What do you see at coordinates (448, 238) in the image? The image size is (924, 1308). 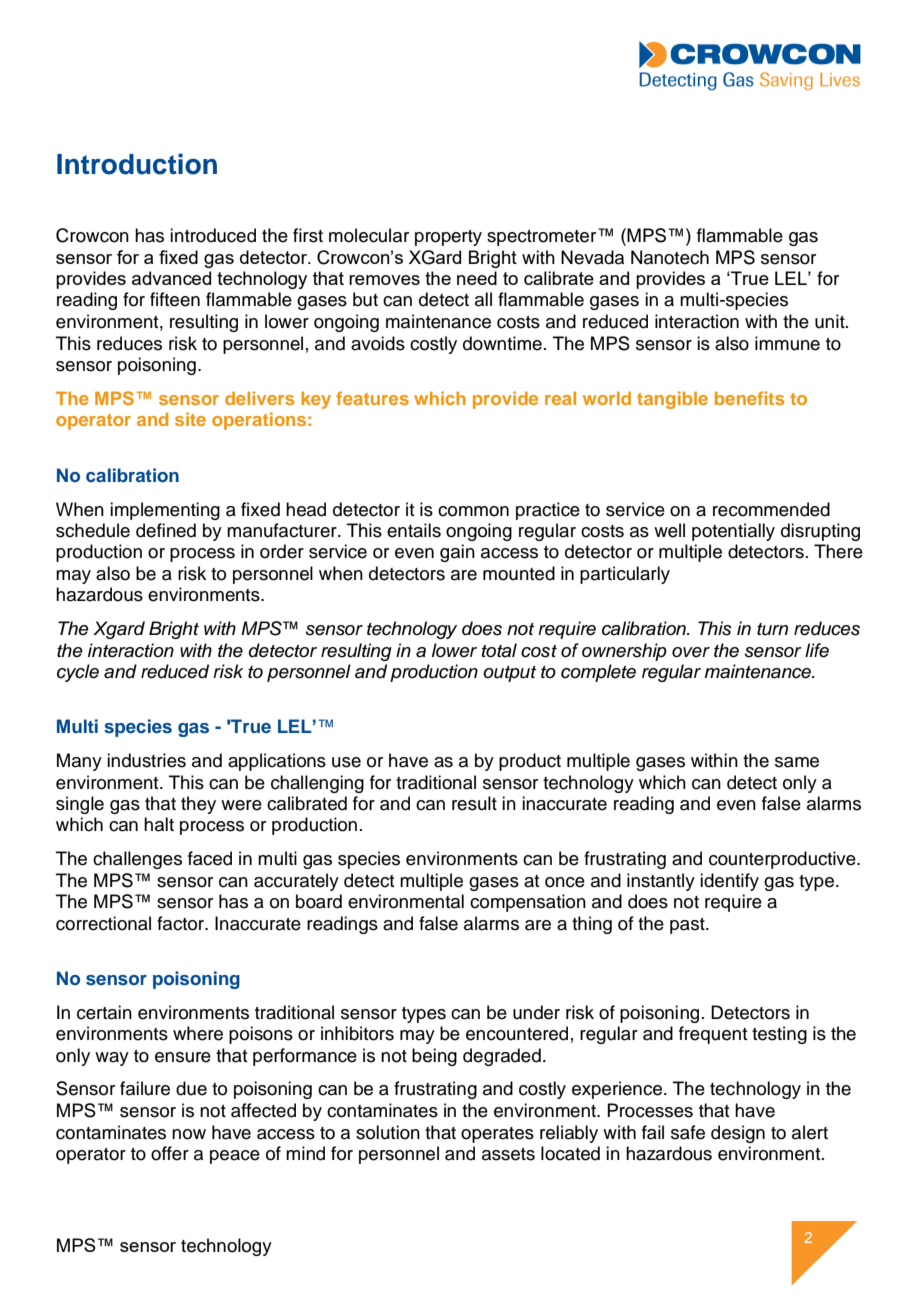 I see `property` at bounding box center [448, 238].
